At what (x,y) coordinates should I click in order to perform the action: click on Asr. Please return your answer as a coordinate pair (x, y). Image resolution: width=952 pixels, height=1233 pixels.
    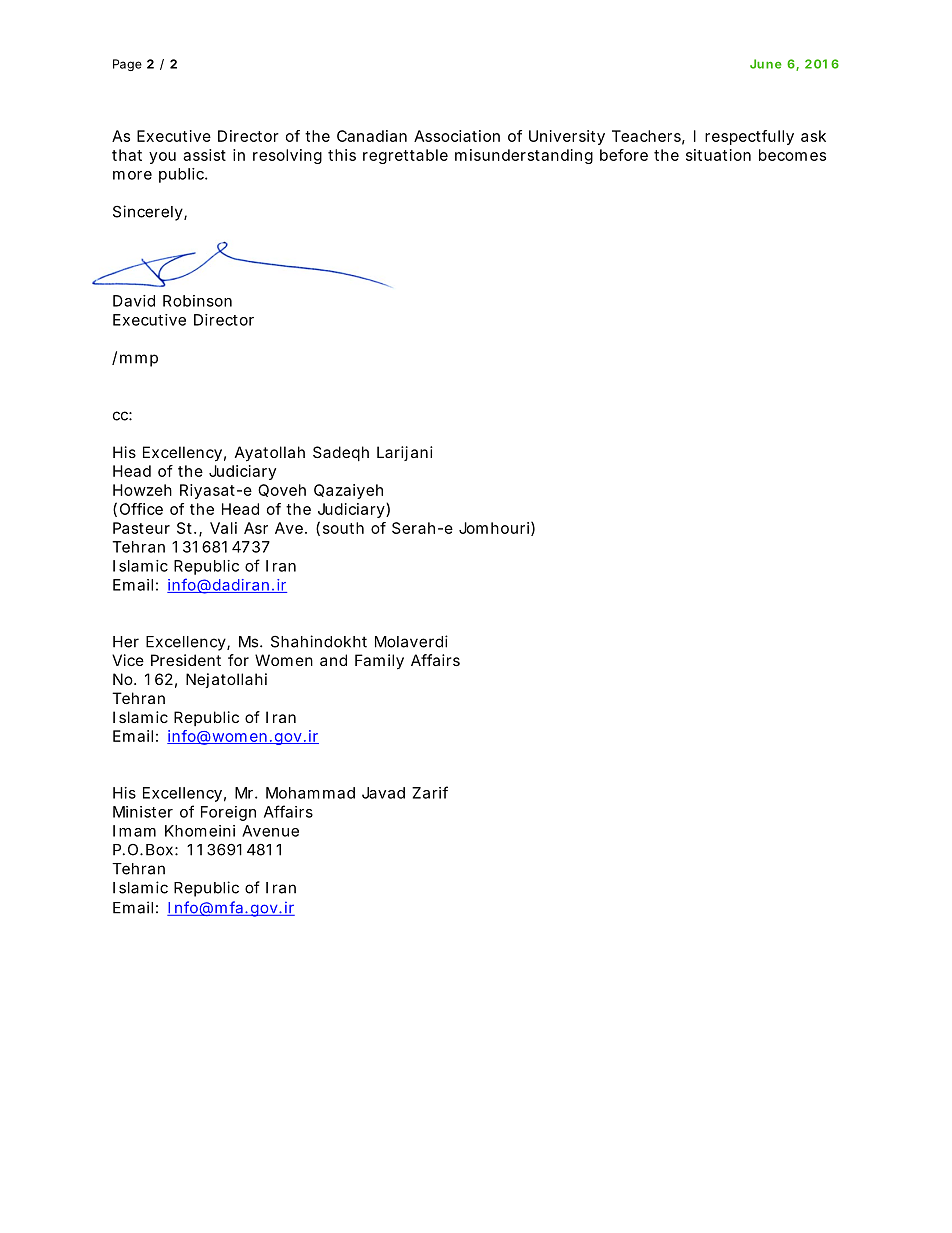
    Looking at the image, I should click on (256, 528).
